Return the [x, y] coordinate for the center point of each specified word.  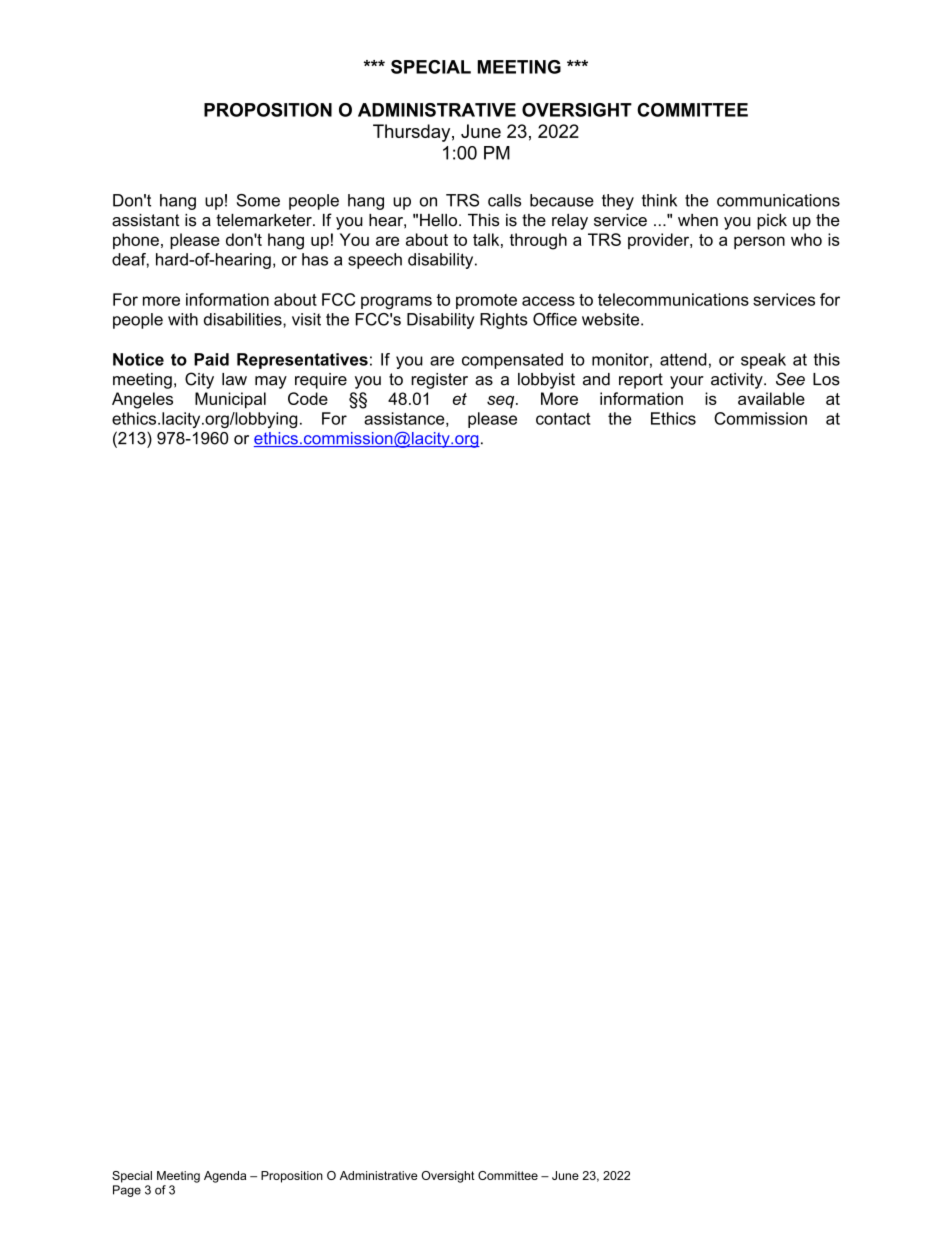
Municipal [230, 400]
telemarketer [265, 220]
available [771, 398]
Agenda [225, 1177]
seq [502, 401]
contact [563, 419]
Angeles [142, 400]
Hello [440, 220]
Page [127, 1191]
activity [738, 381]
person [759, 242]
